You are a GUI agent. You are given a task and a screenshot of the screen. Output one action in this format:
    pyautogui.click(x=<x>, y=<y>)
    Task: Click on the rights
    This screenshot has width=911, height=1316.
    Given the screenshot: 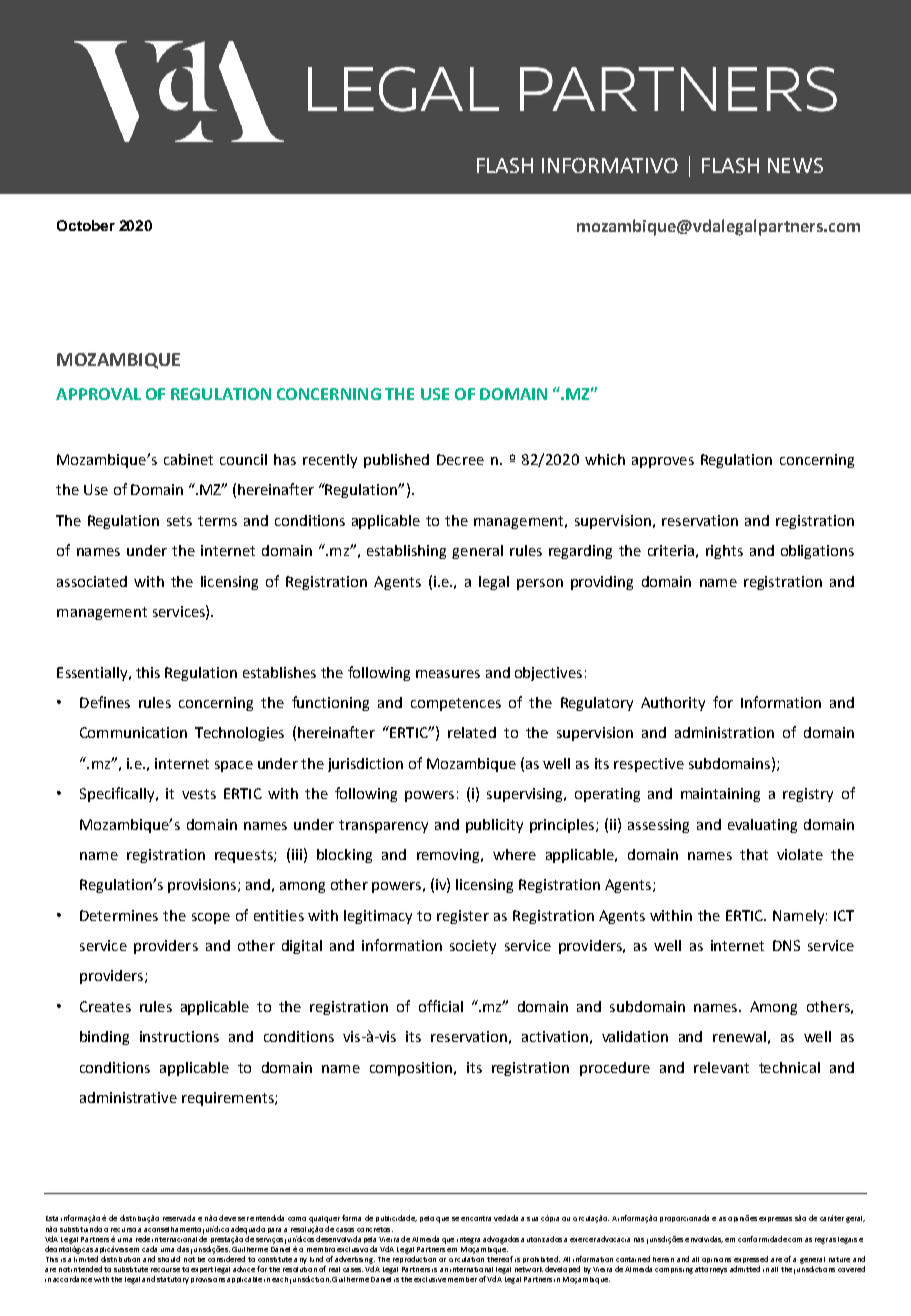 What is the action you would take?
    pyautogui.click(x=724, y=552)
